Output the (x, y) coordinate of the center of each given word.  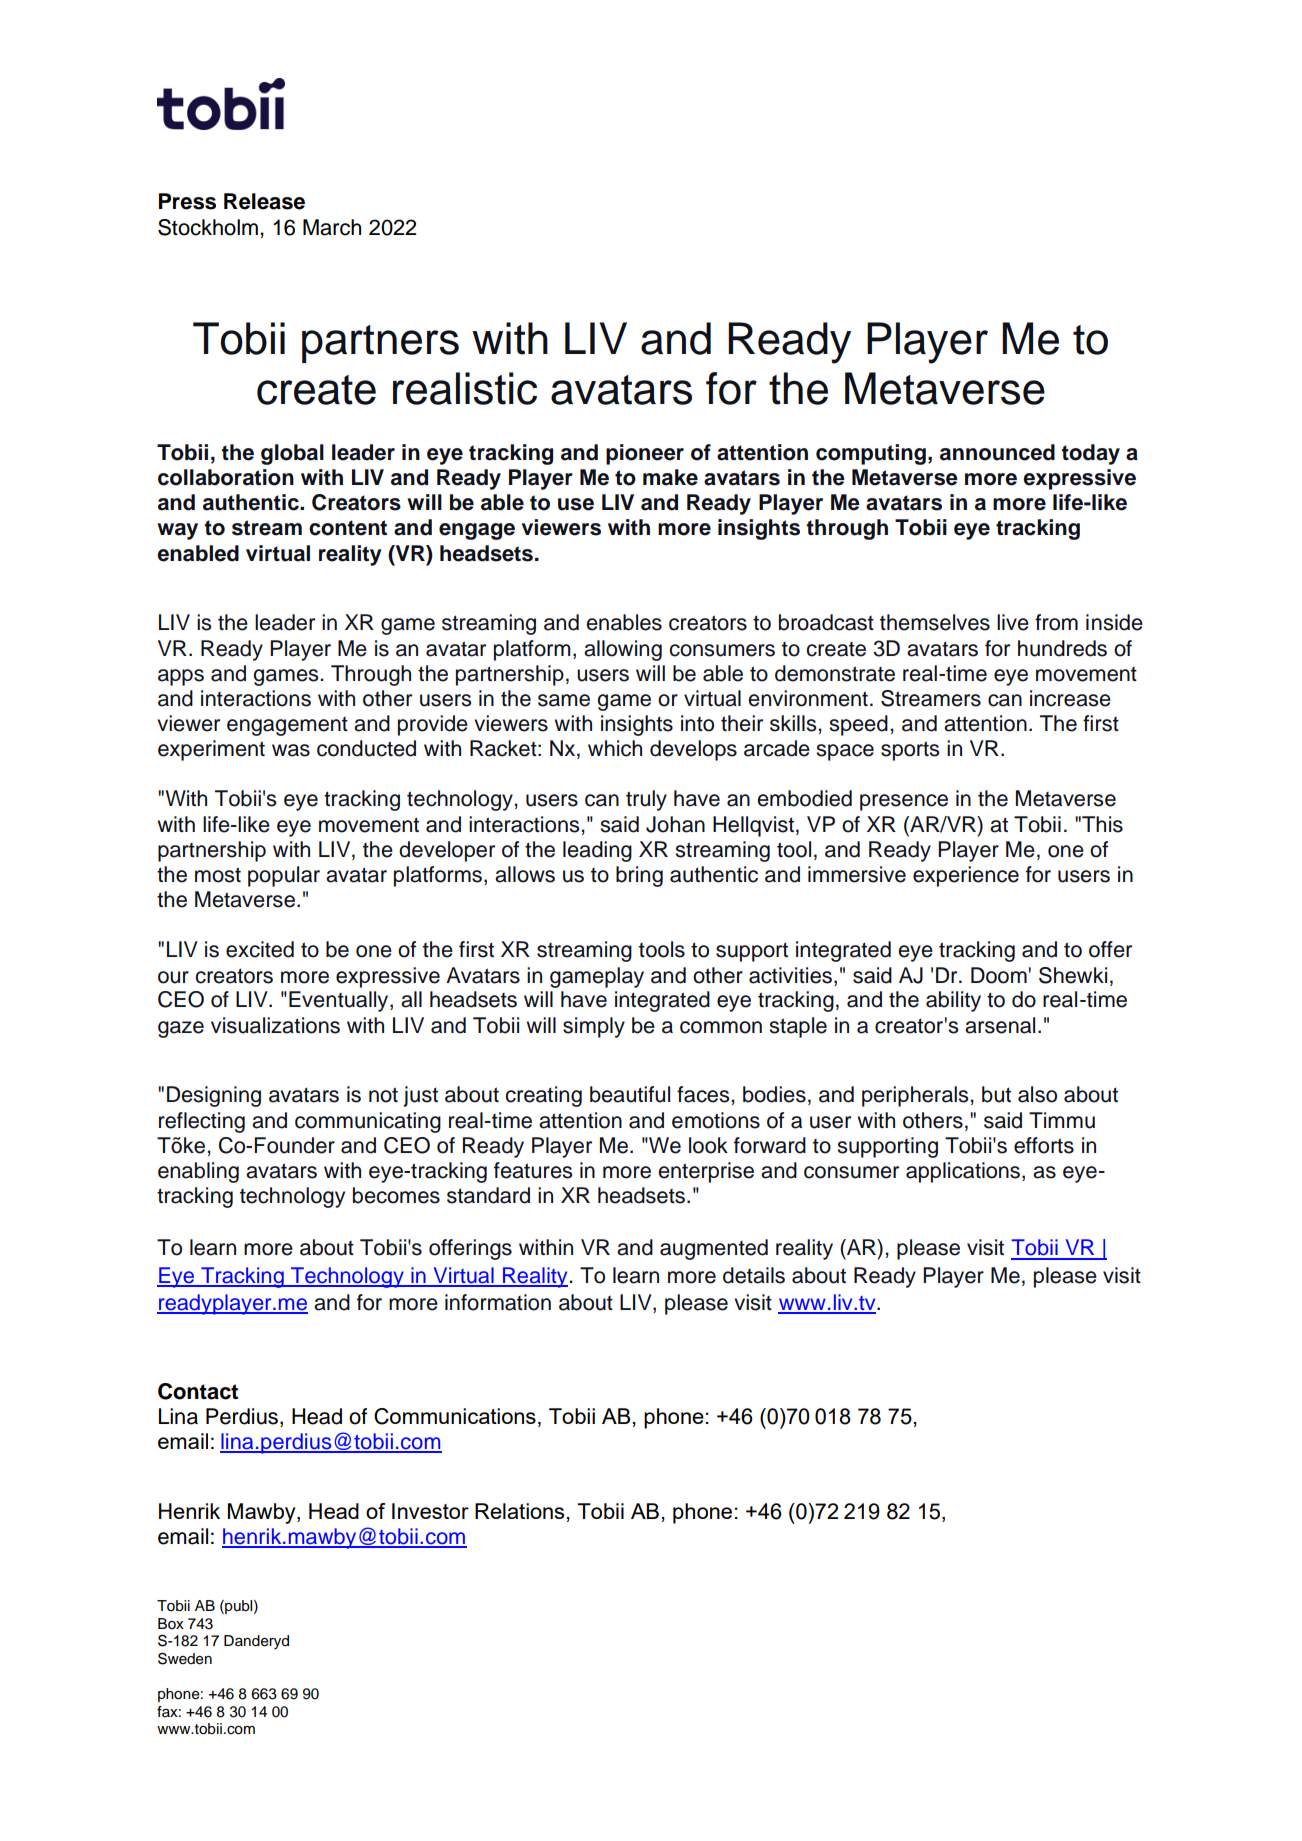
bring (639, 876)
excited (260, 949)
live (1013, 622)
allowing (623, 650)
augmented (714, 1249)
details (754, 1275)
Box (171, 1624)
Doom (999, 975)
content (348, 528)
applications (963, 1172)
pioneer (645, 454)
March (332, 227)
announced (997, 452)
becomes (396, 1195)
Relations (519, 1511)
